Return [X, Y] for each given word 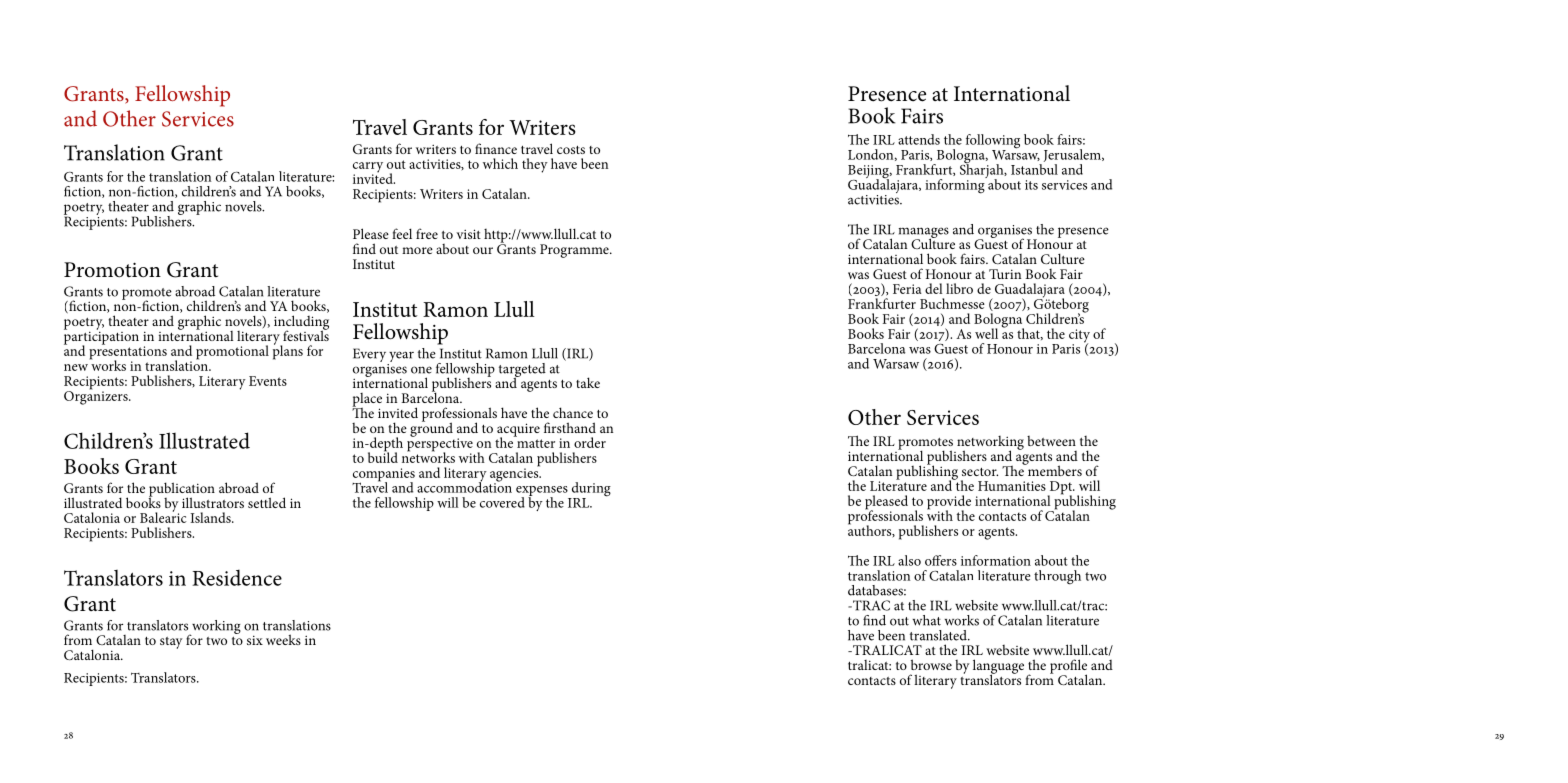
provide [949, 503]
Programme [575, 251]
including [301, 323]
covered [502, 502]
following [993, 142]
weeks [283, 639]
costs [571, 150]
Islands [212, 517]
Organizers [97, 396]
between [1051, 441]
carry [368, 168]
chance [573, 412]
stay [171, 643]
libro [959, 288]
